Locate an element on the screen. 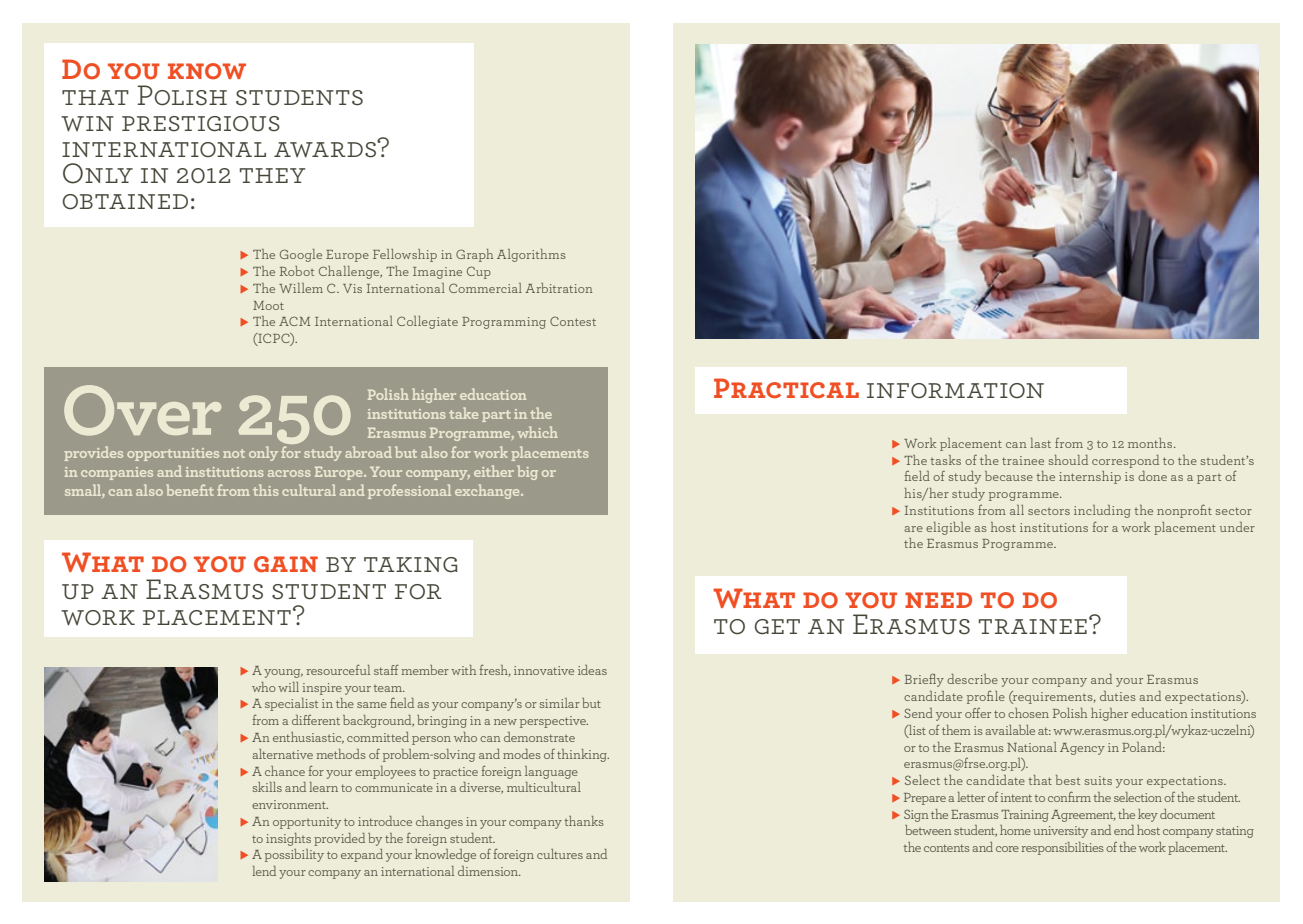 This screenshot has height=924, width=1303. benefit is located at coordinates (190, 490).
